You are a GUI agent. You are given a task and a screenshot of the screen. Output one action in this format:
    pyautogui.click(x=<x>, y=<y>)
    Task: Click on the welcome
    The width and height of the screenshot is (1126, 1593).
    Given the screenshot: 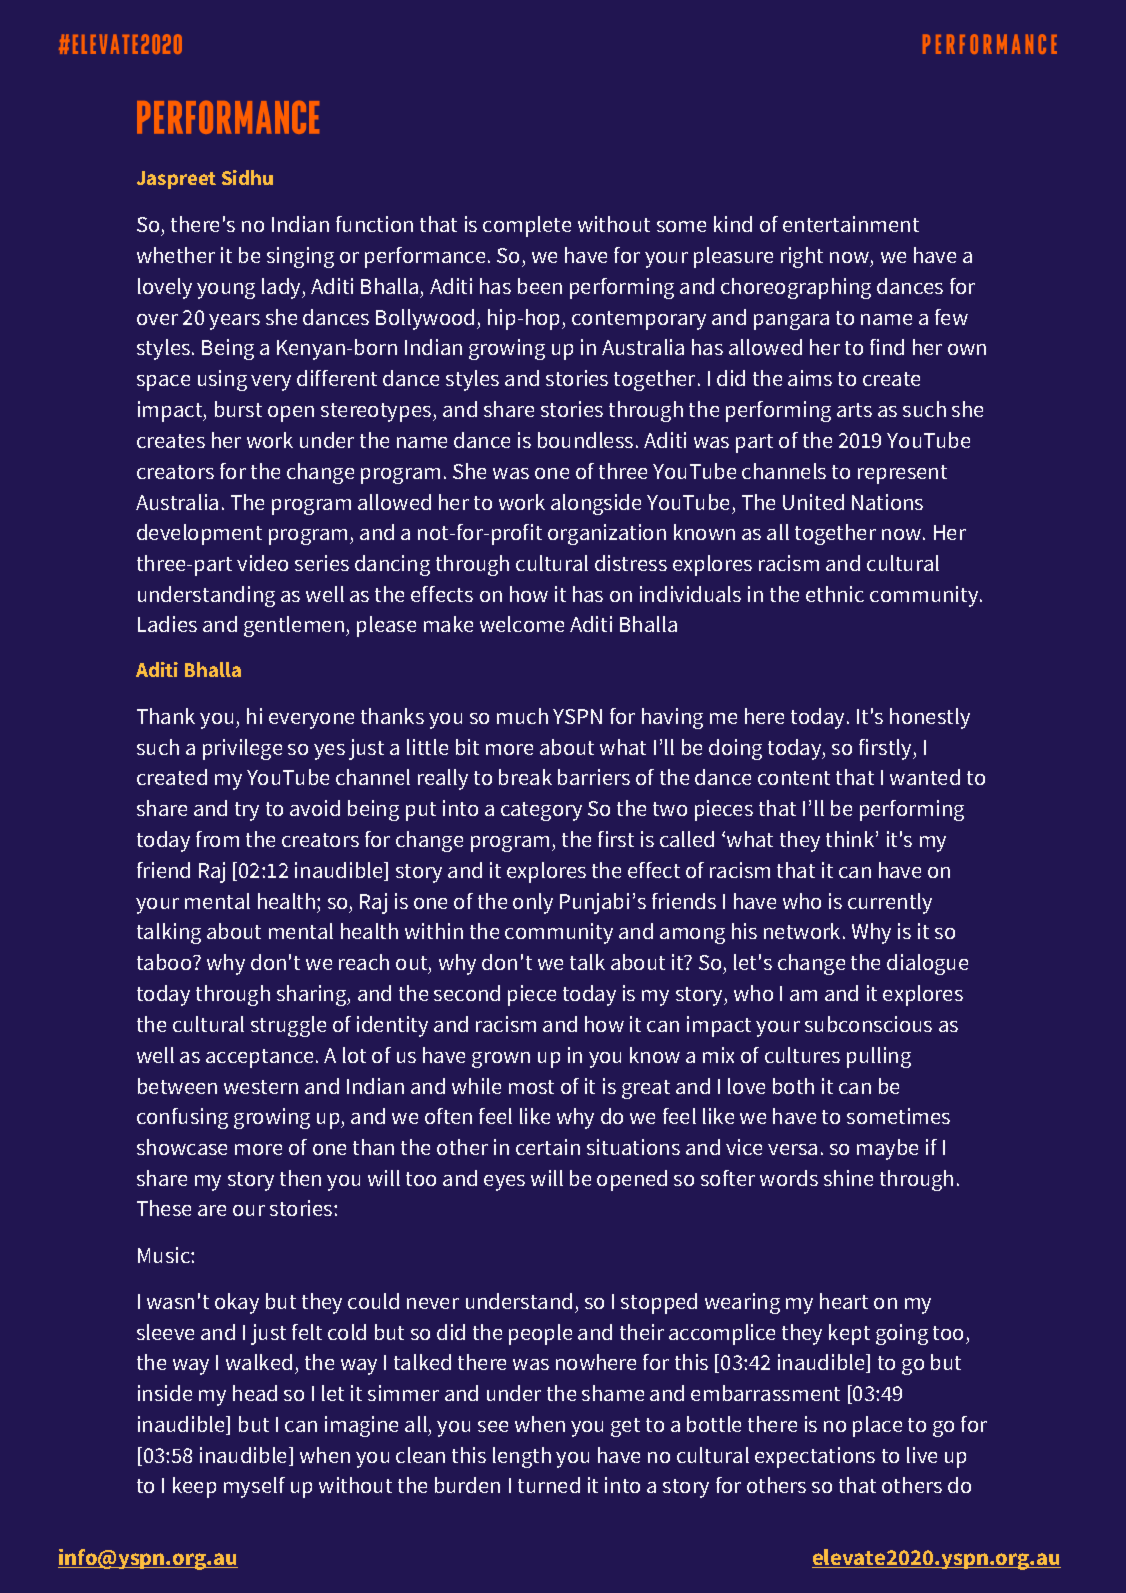 What is the action you would take?
    pyautogui.click(x=522, y=624)
